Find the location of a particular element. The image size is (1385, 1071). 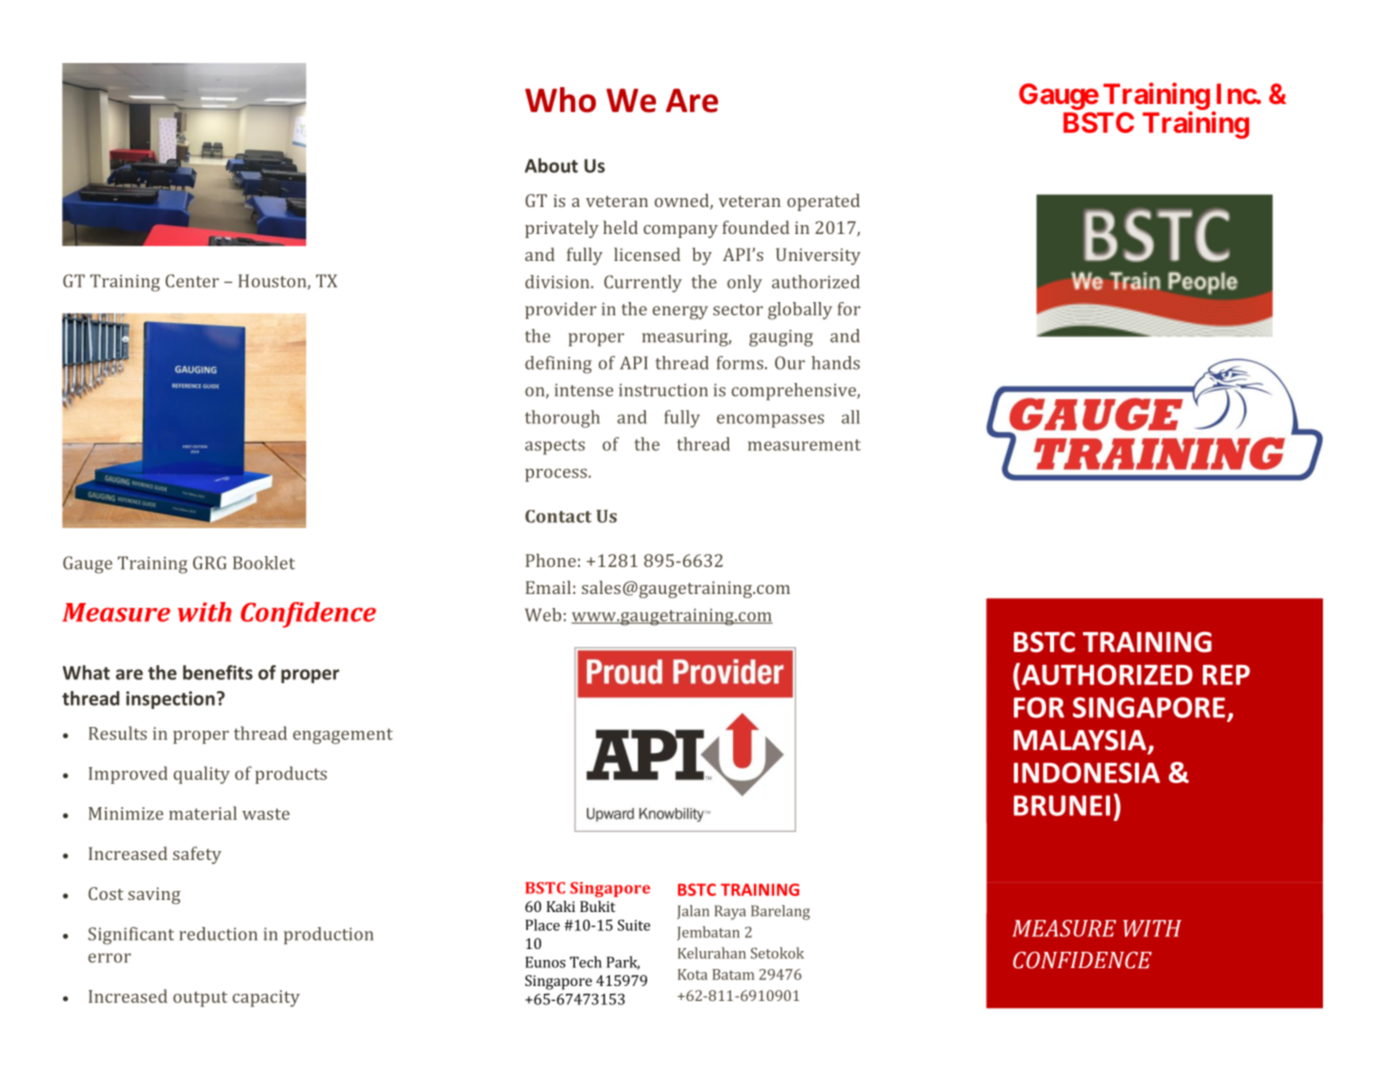

Phone is located at coordinates (551, 560).
